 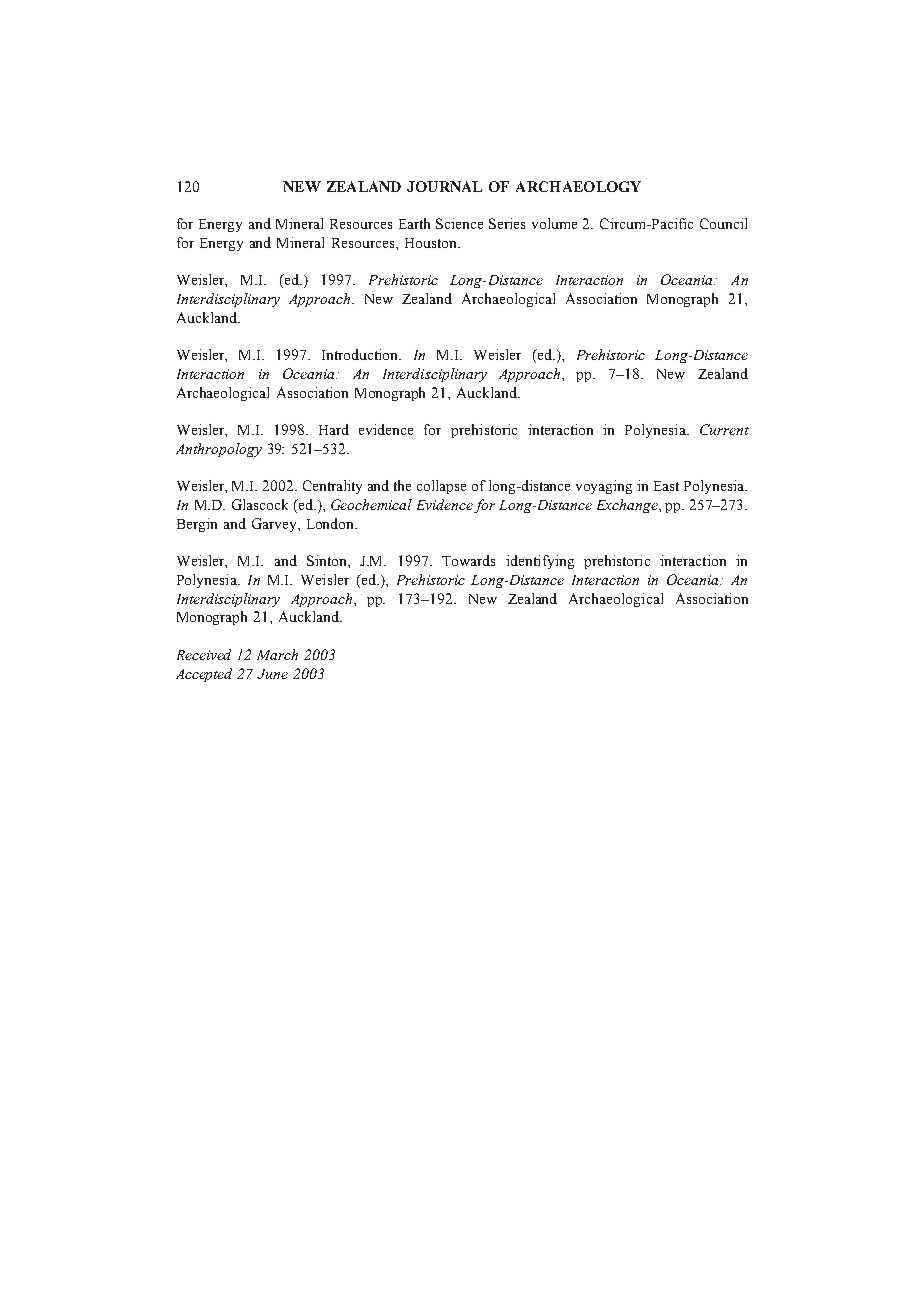 I want to click on Garvey, so click(x=275, y=525).
